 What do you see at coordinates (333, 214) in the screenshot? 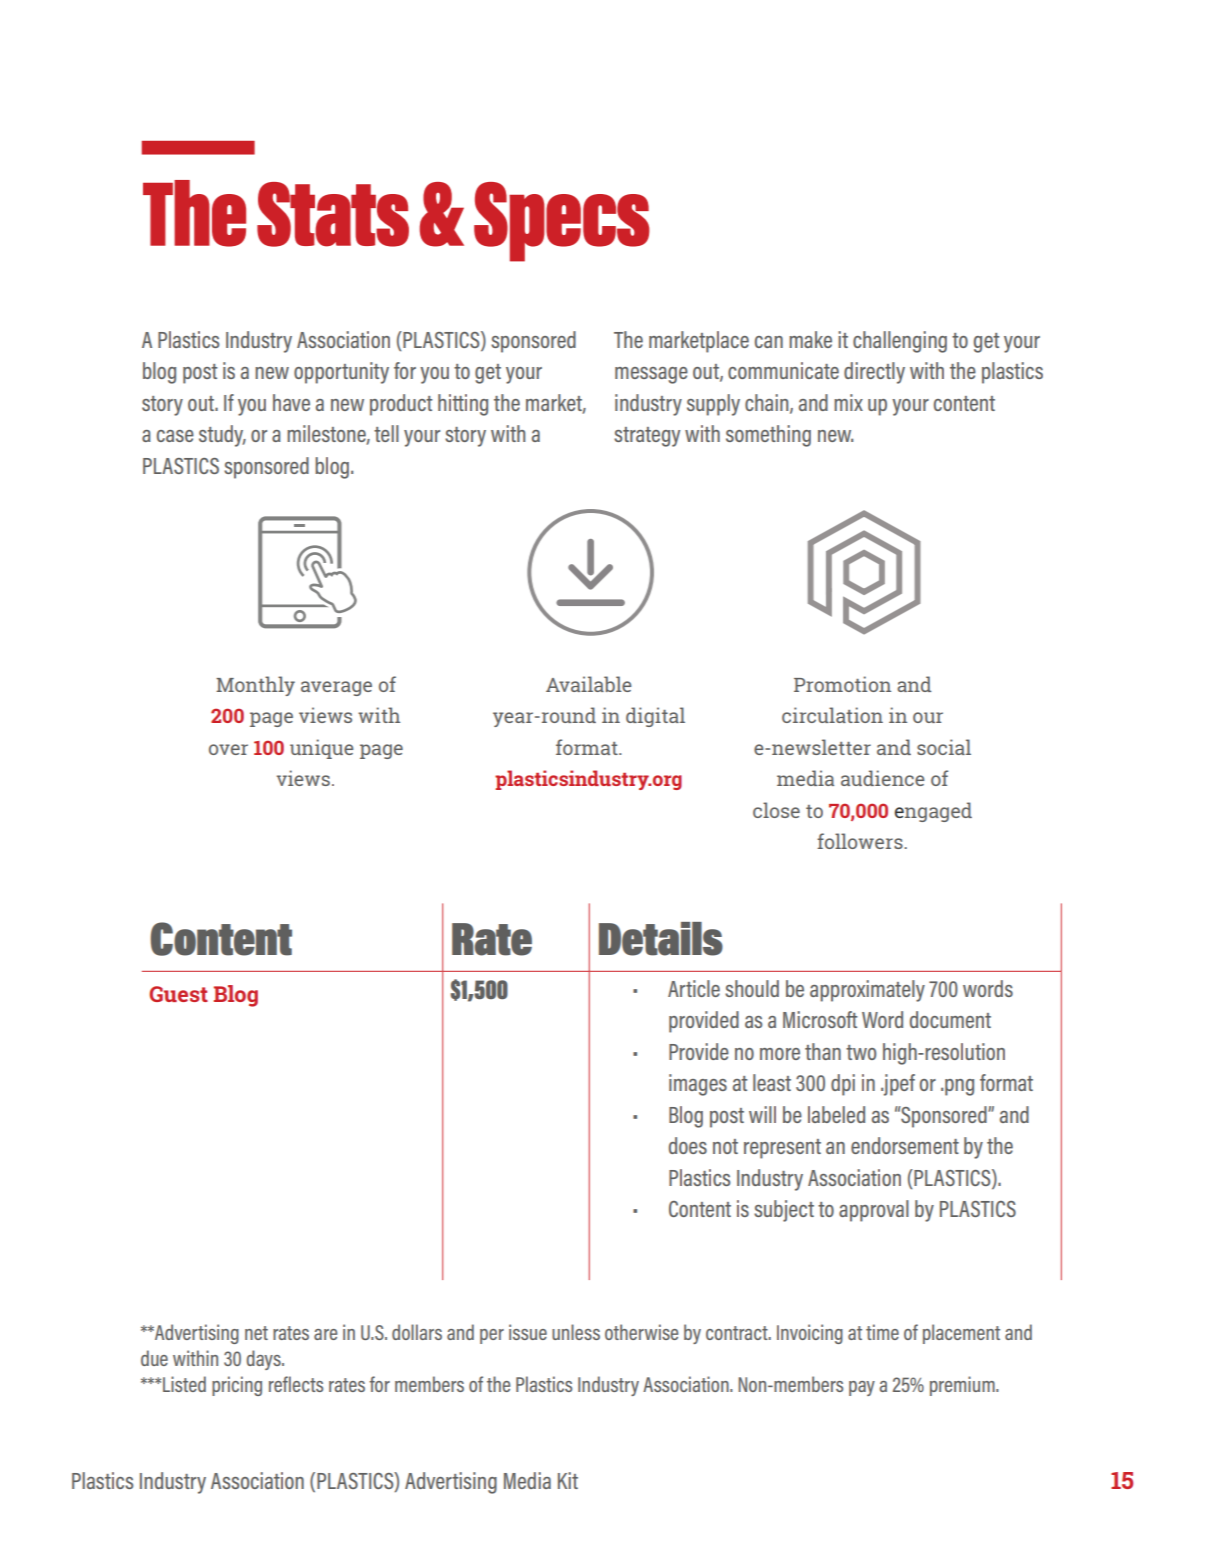
I see `Stats` at bounding box center [333, 214].
